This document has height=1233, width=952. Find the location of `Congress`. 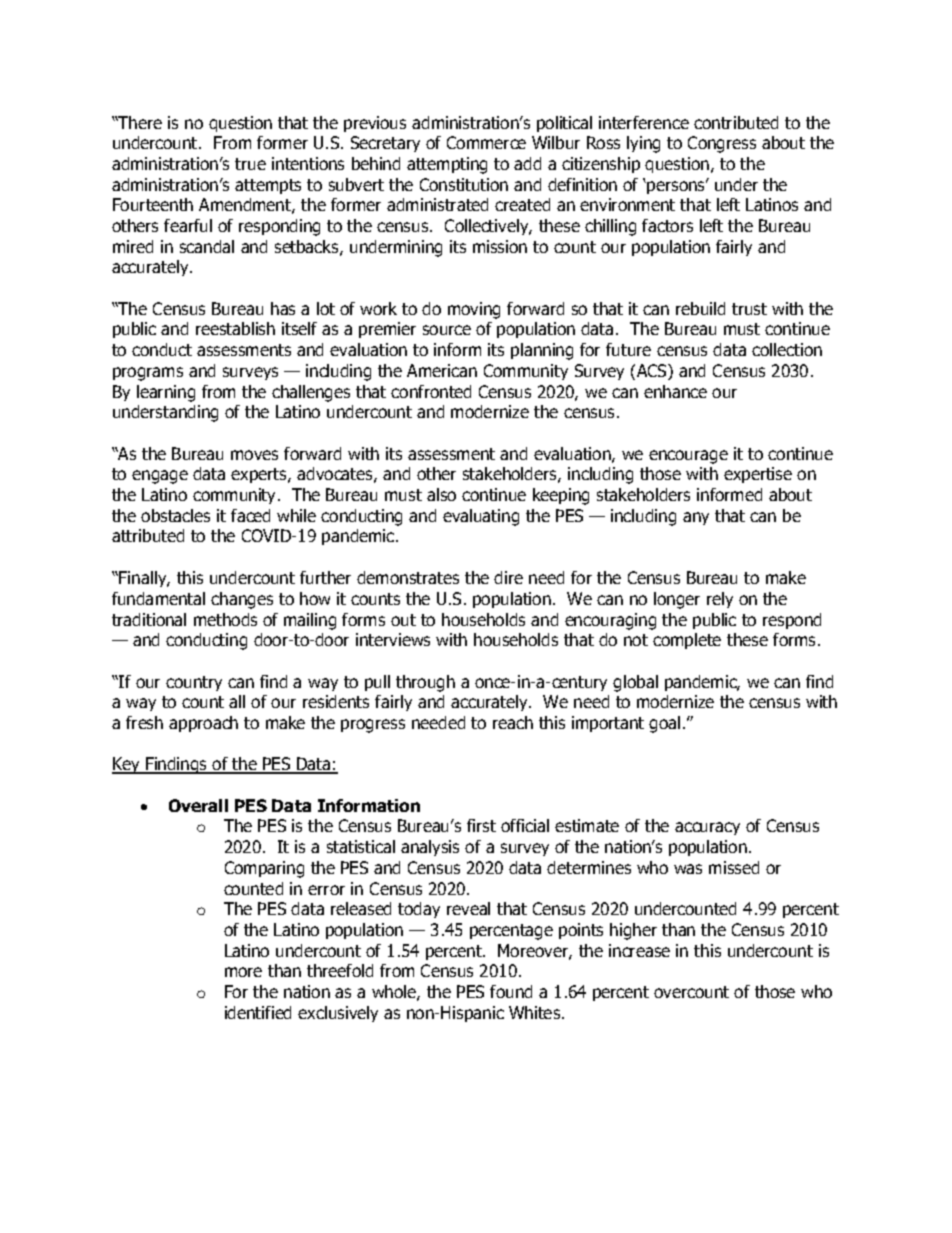

Congress is located at coordinates (722, 144).
